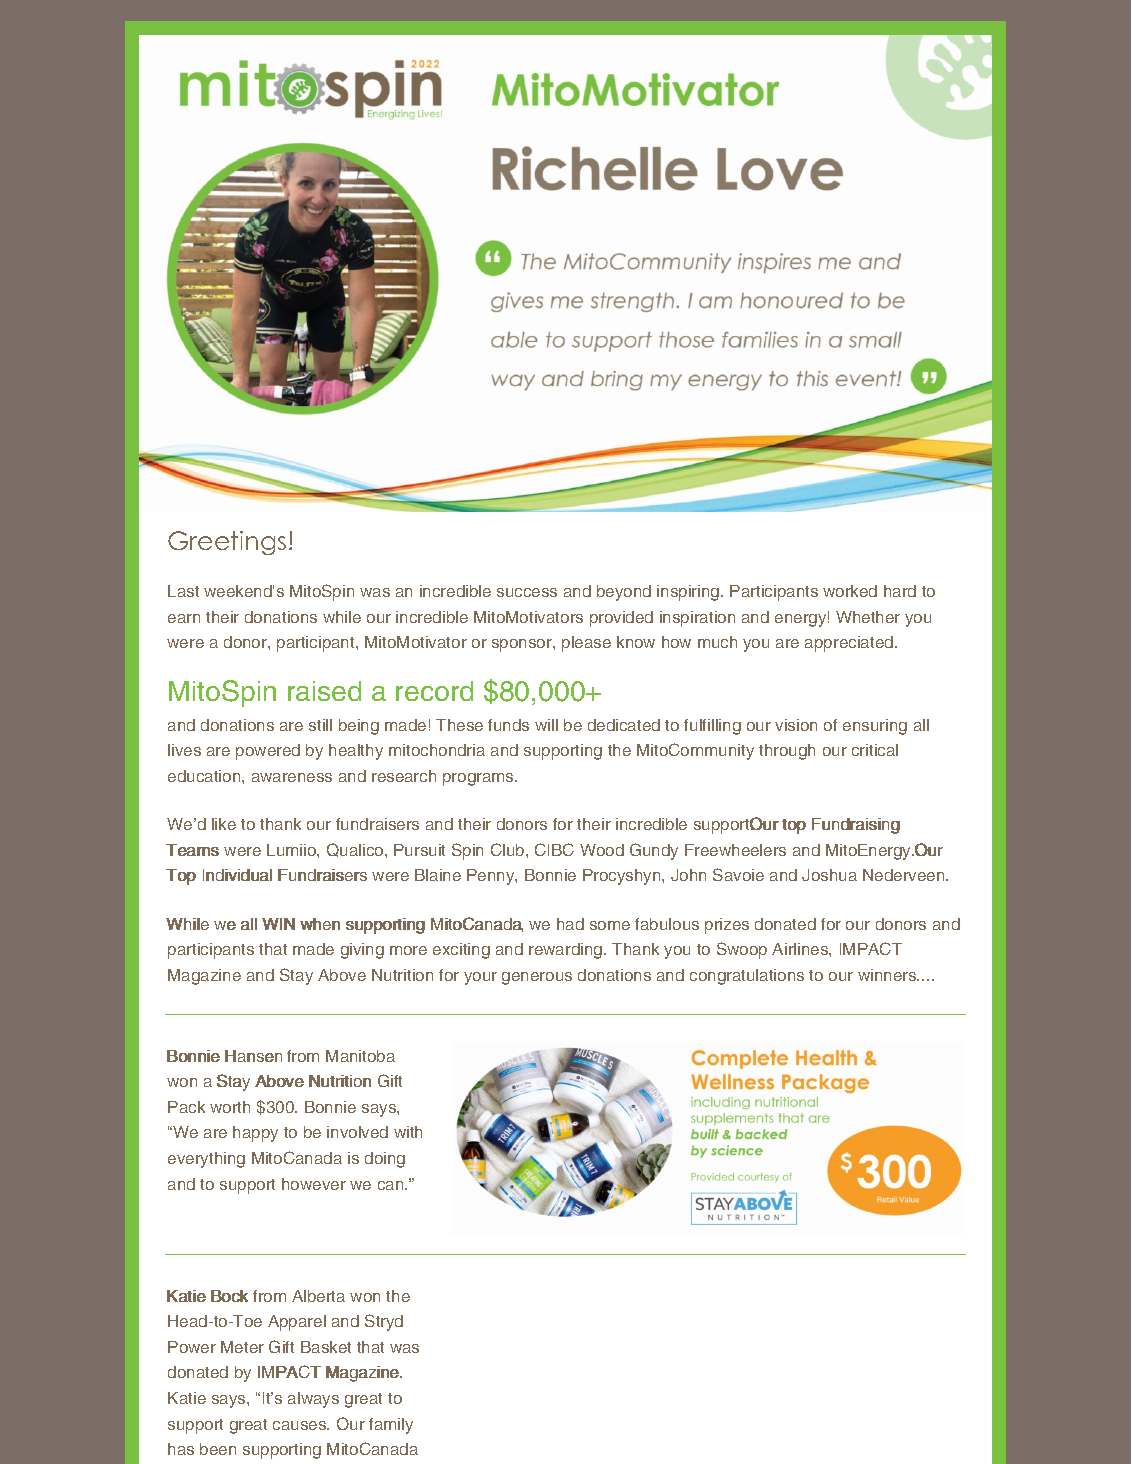  What do you see at coordinates (537, 978) in the page?
I see `generous` at bounding box center [537, 978].
